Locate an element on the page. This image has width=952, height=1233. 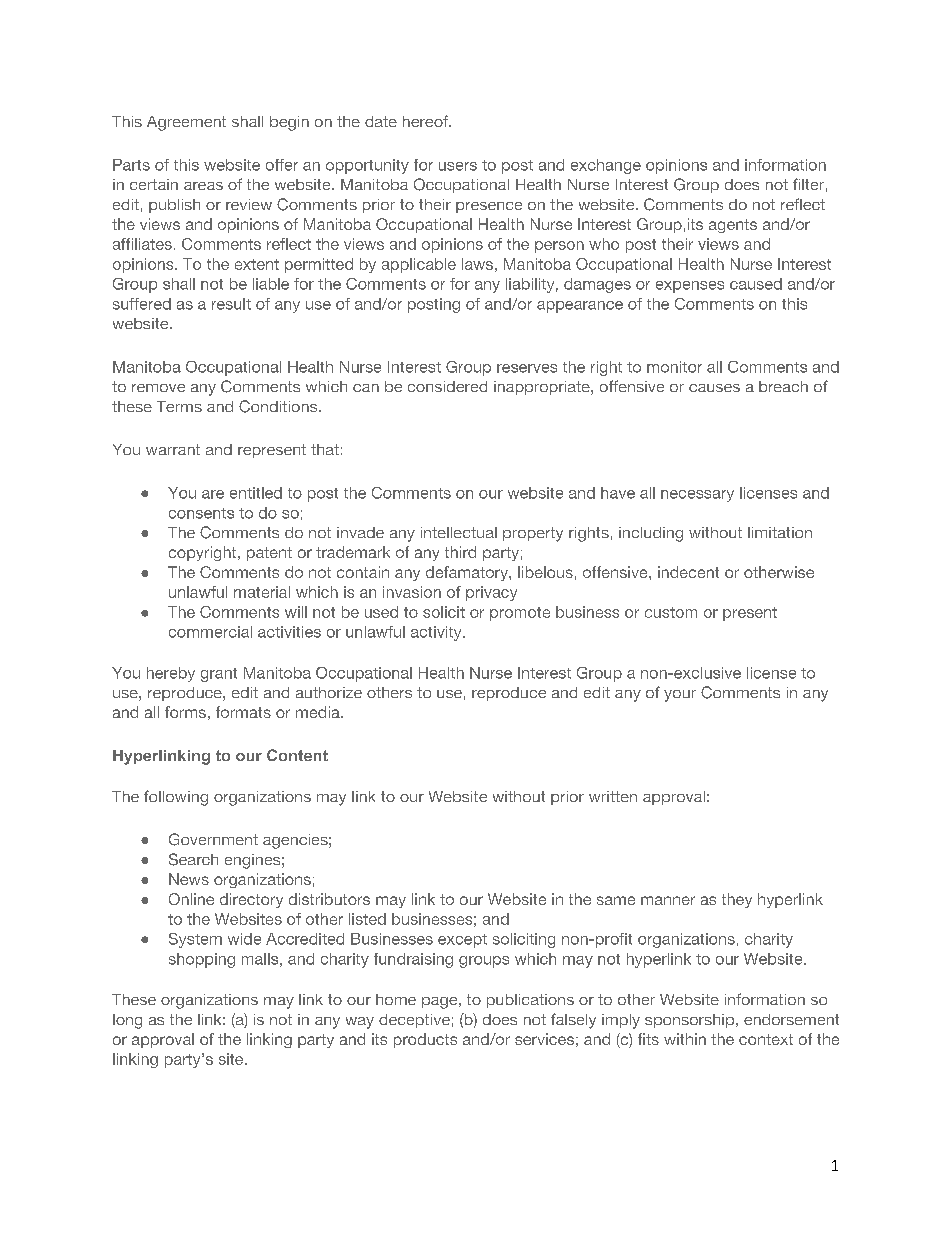
written is located at coordinates (613, 796).
